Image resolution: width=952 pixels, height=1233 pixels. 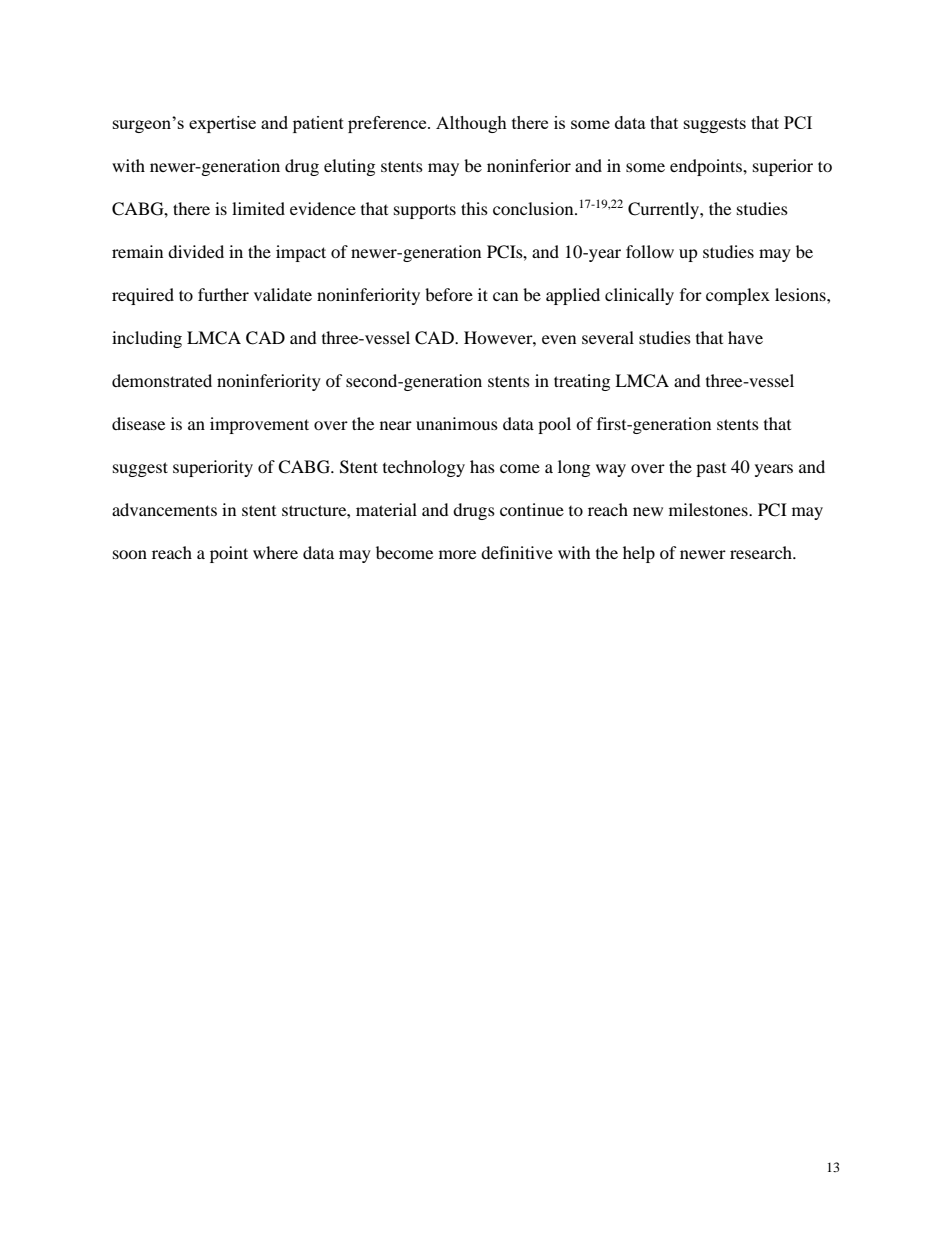 I want to click on where, so click(x=275, y=552).
